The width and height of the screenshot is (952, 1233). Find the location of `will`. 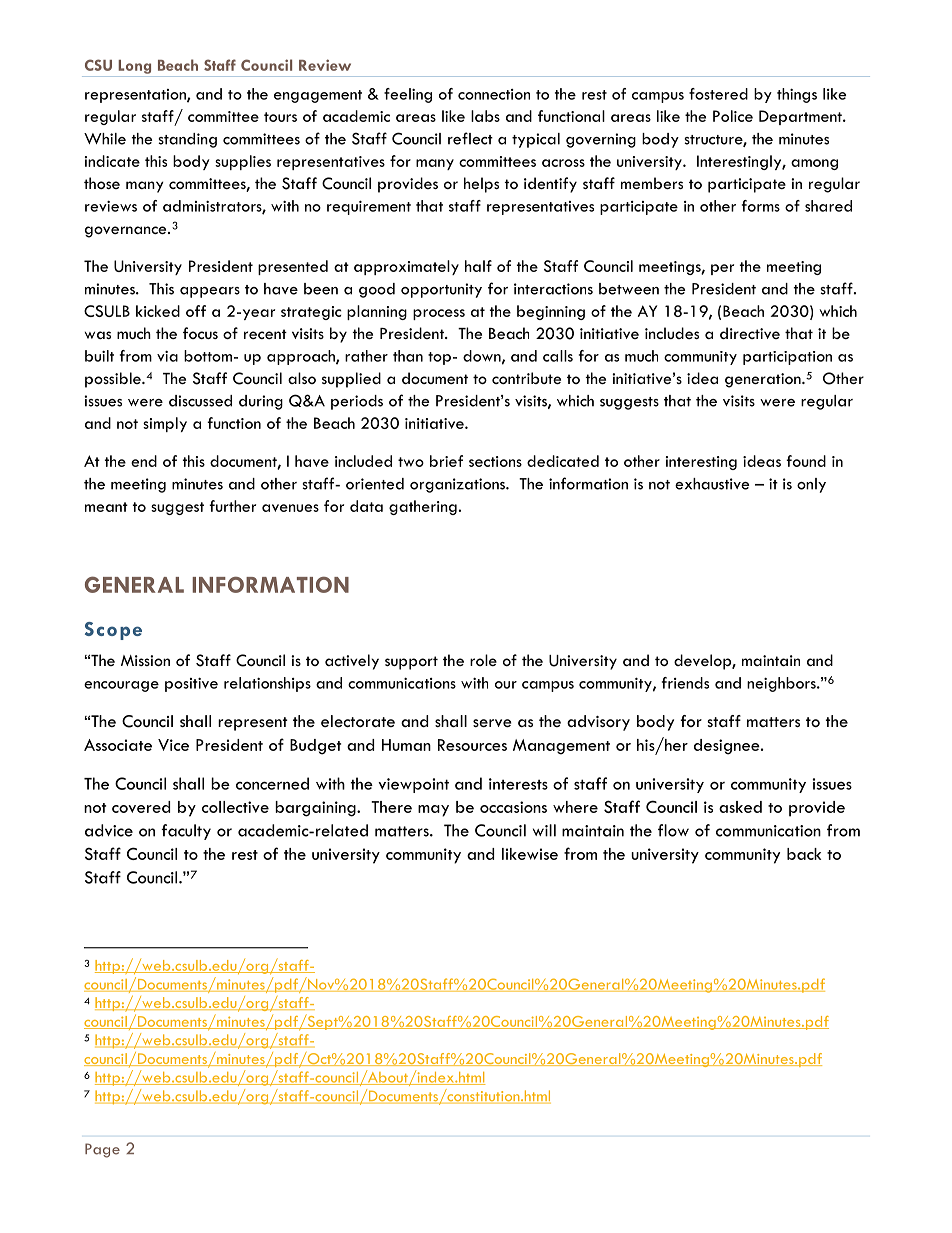

will is located at coordinates (544, 830).
